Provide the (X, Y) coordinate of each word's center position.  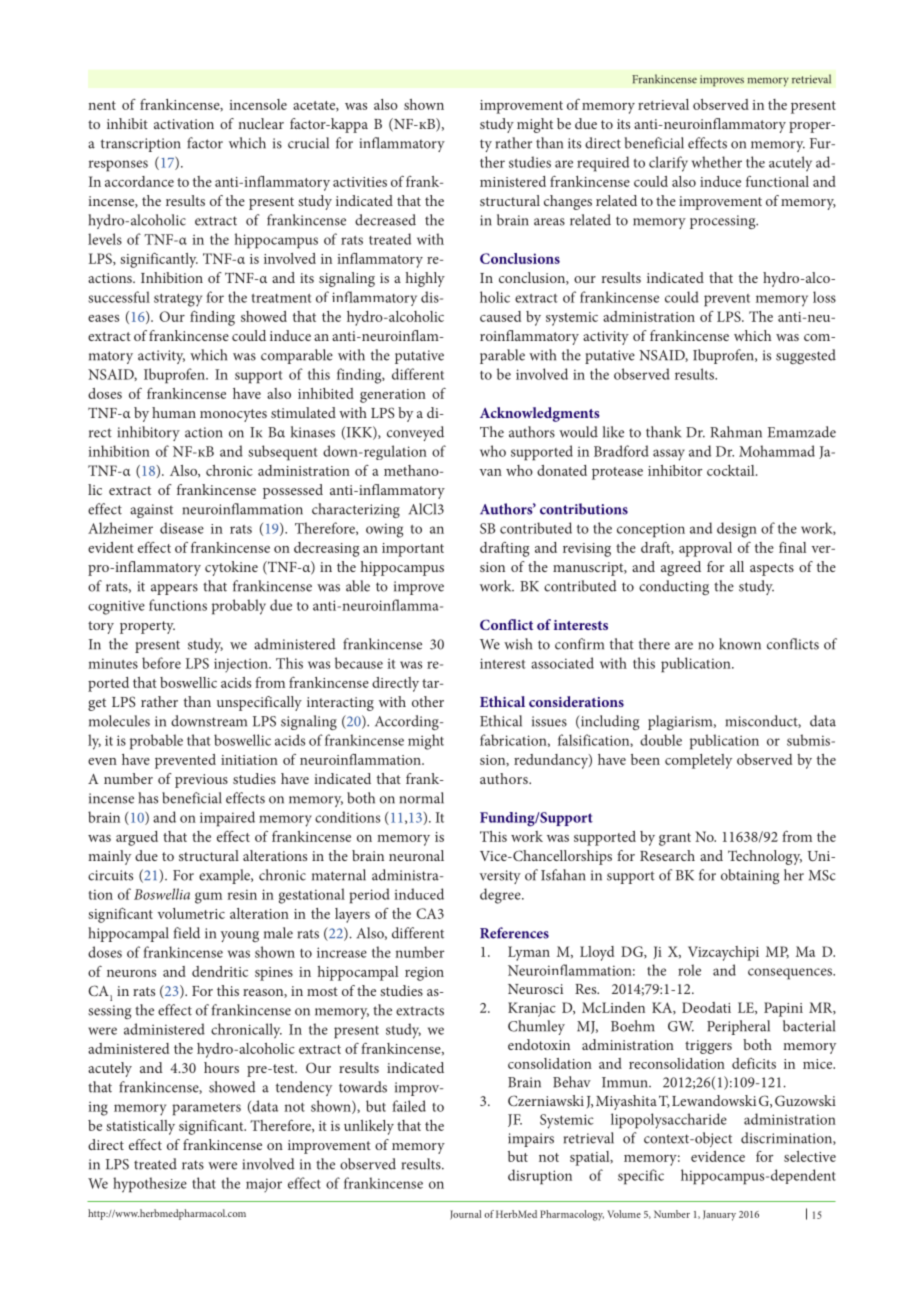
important (413, 550)
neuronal (416, 855)
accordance (139, 181)
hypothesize (150, 1185)
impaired (227, 819)
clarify (668, 164)
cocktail (732, 470)
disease (182, 528)
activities (360, 182)
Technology (765, 857)
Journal (465, 1215)
